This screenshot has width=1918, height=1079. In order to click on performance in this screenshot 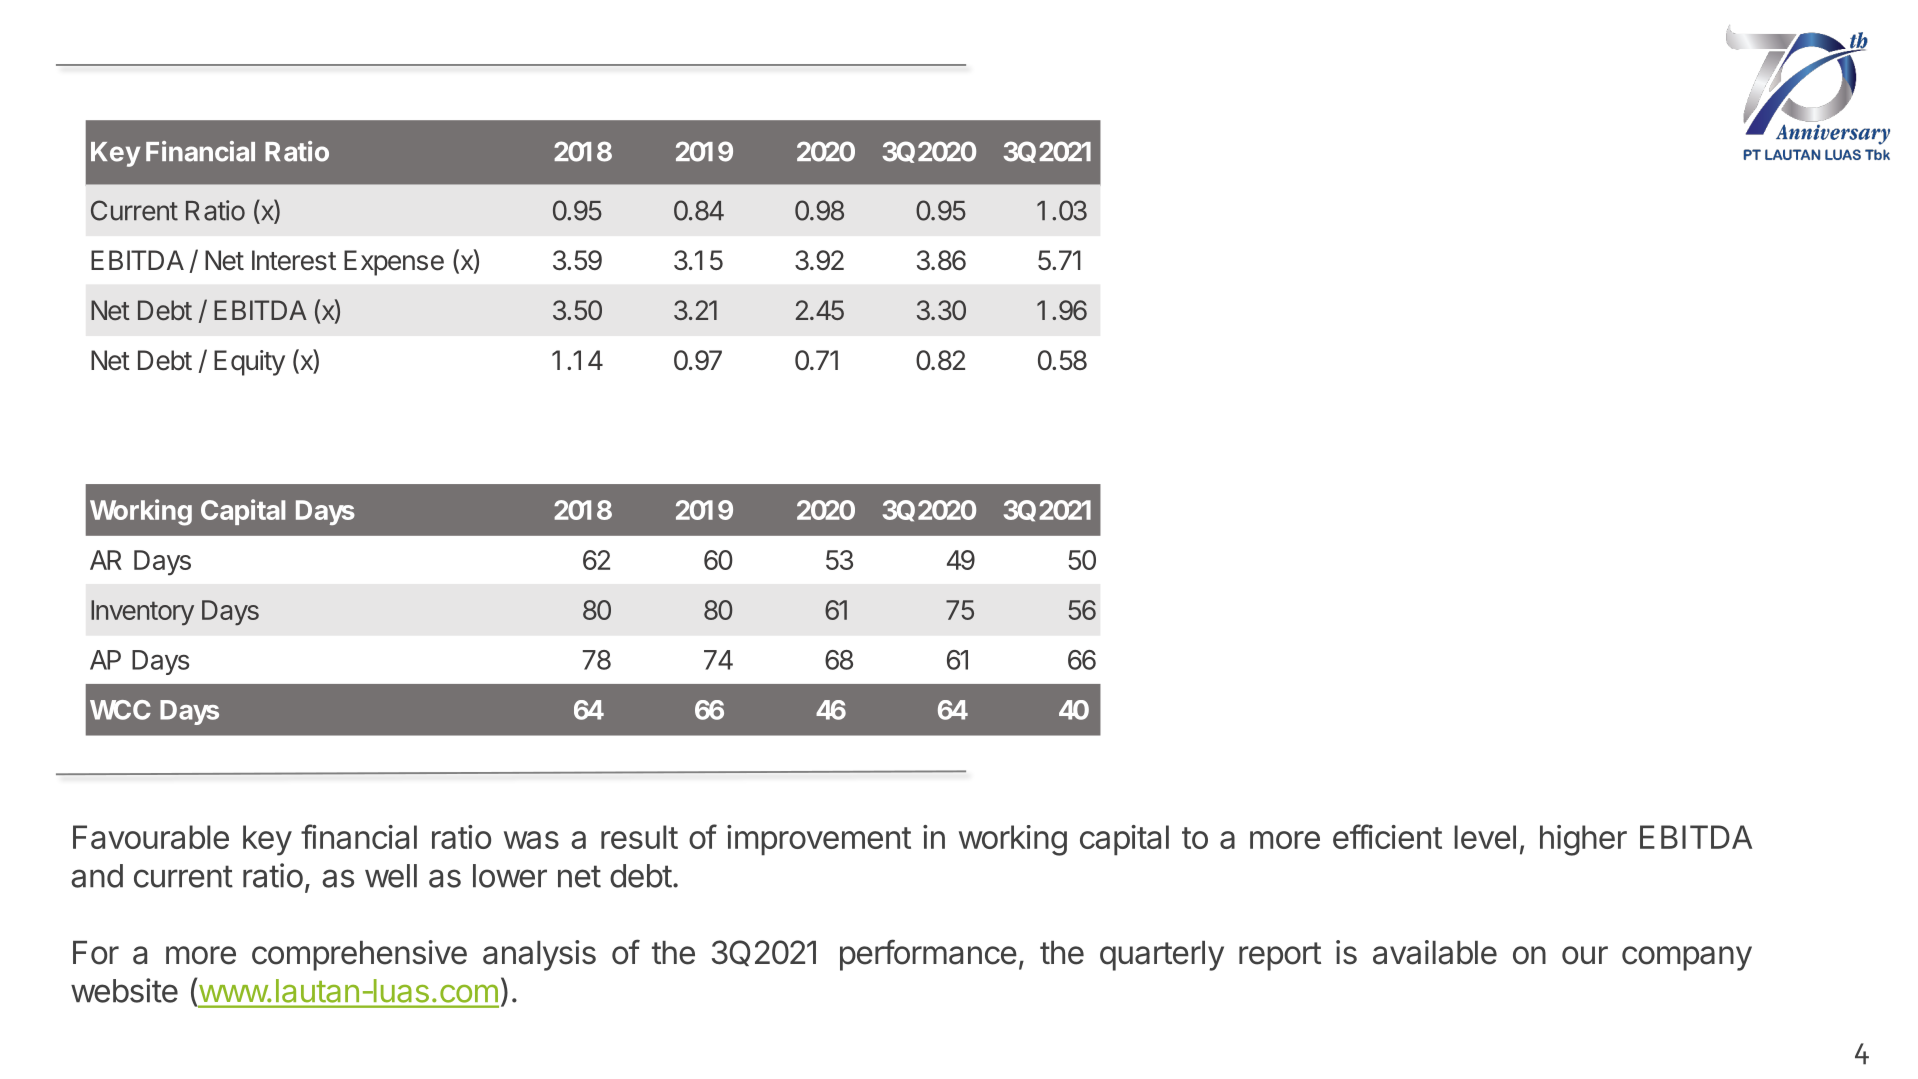, I will do `click(928, 955)`.
